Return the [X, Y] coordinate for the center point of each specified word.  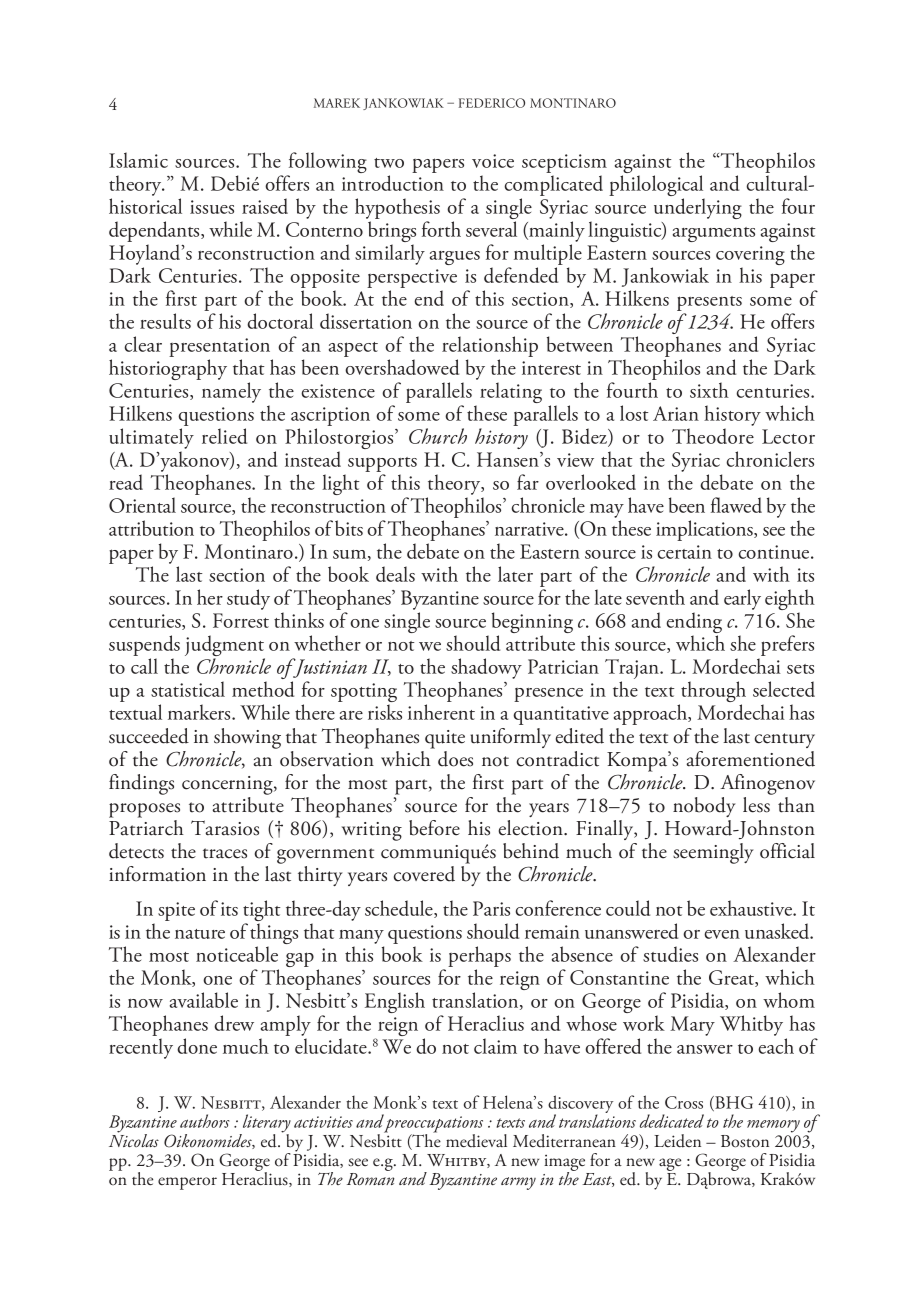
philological [657, 187]
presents [709, 305]
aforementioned [751, 759]
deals [395, 574]
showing [247, 738]
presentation [221, 349]
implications [705, 530]
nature [200, 934]
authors [205, 1121]
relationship [490, 348]
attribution [151, 528]
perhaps [479, 958]
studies [670, 954]
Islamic [138, 160]
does [455, 759]
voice [493, 161]
